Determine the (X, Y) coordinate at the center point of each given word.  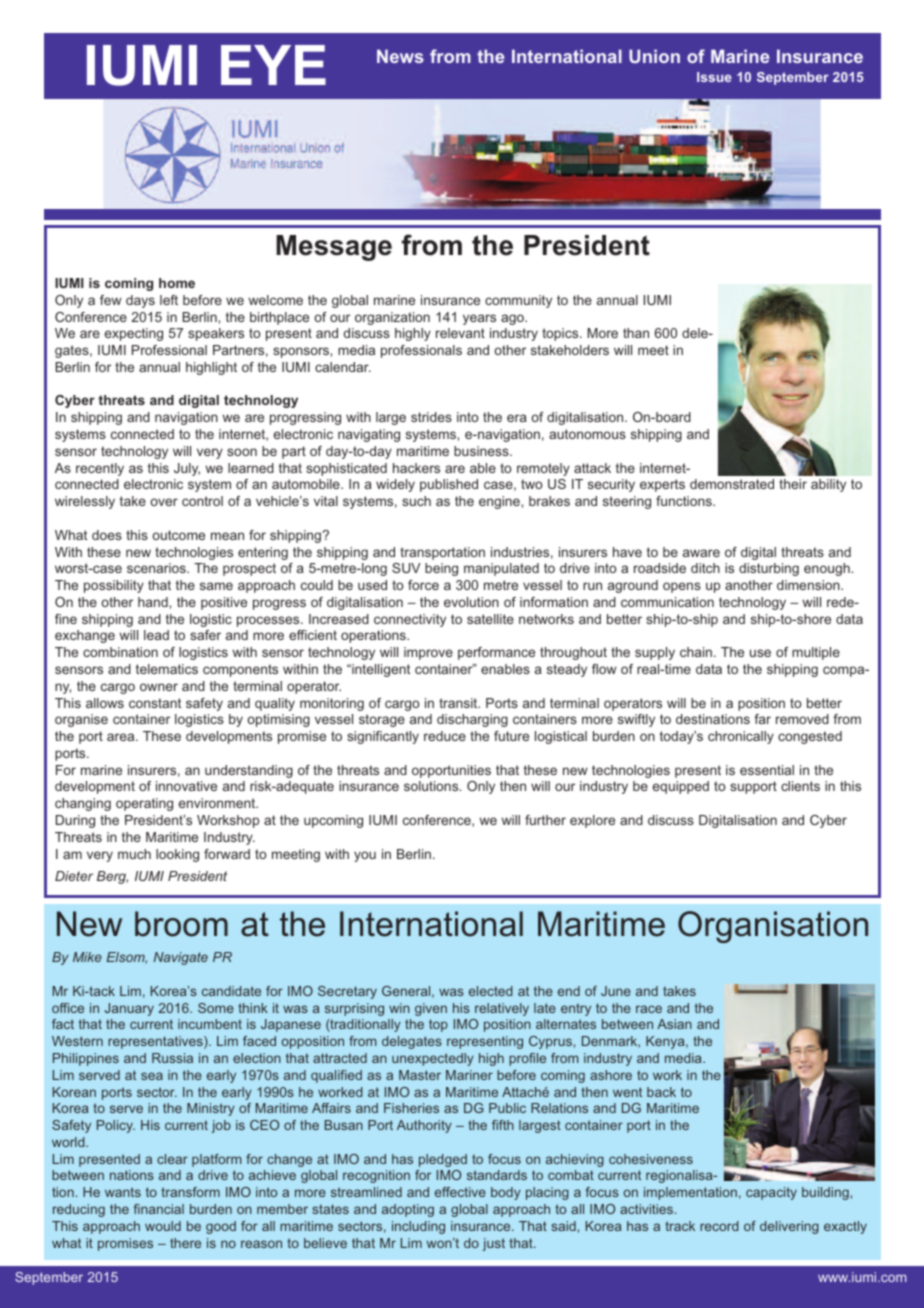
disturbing (769, 569)
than (636, 333)
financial (158, 1209)
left (169, 300)
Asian (674, 1024)
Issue (714, 77)
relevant (460, 333)
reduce (445, 736)
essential (767, 770)
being (441, 569)
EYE (273, 65)
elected (491, 991)
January (129, 1009)
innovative (186, 786)
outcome (178, 535)
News (400, 56)
